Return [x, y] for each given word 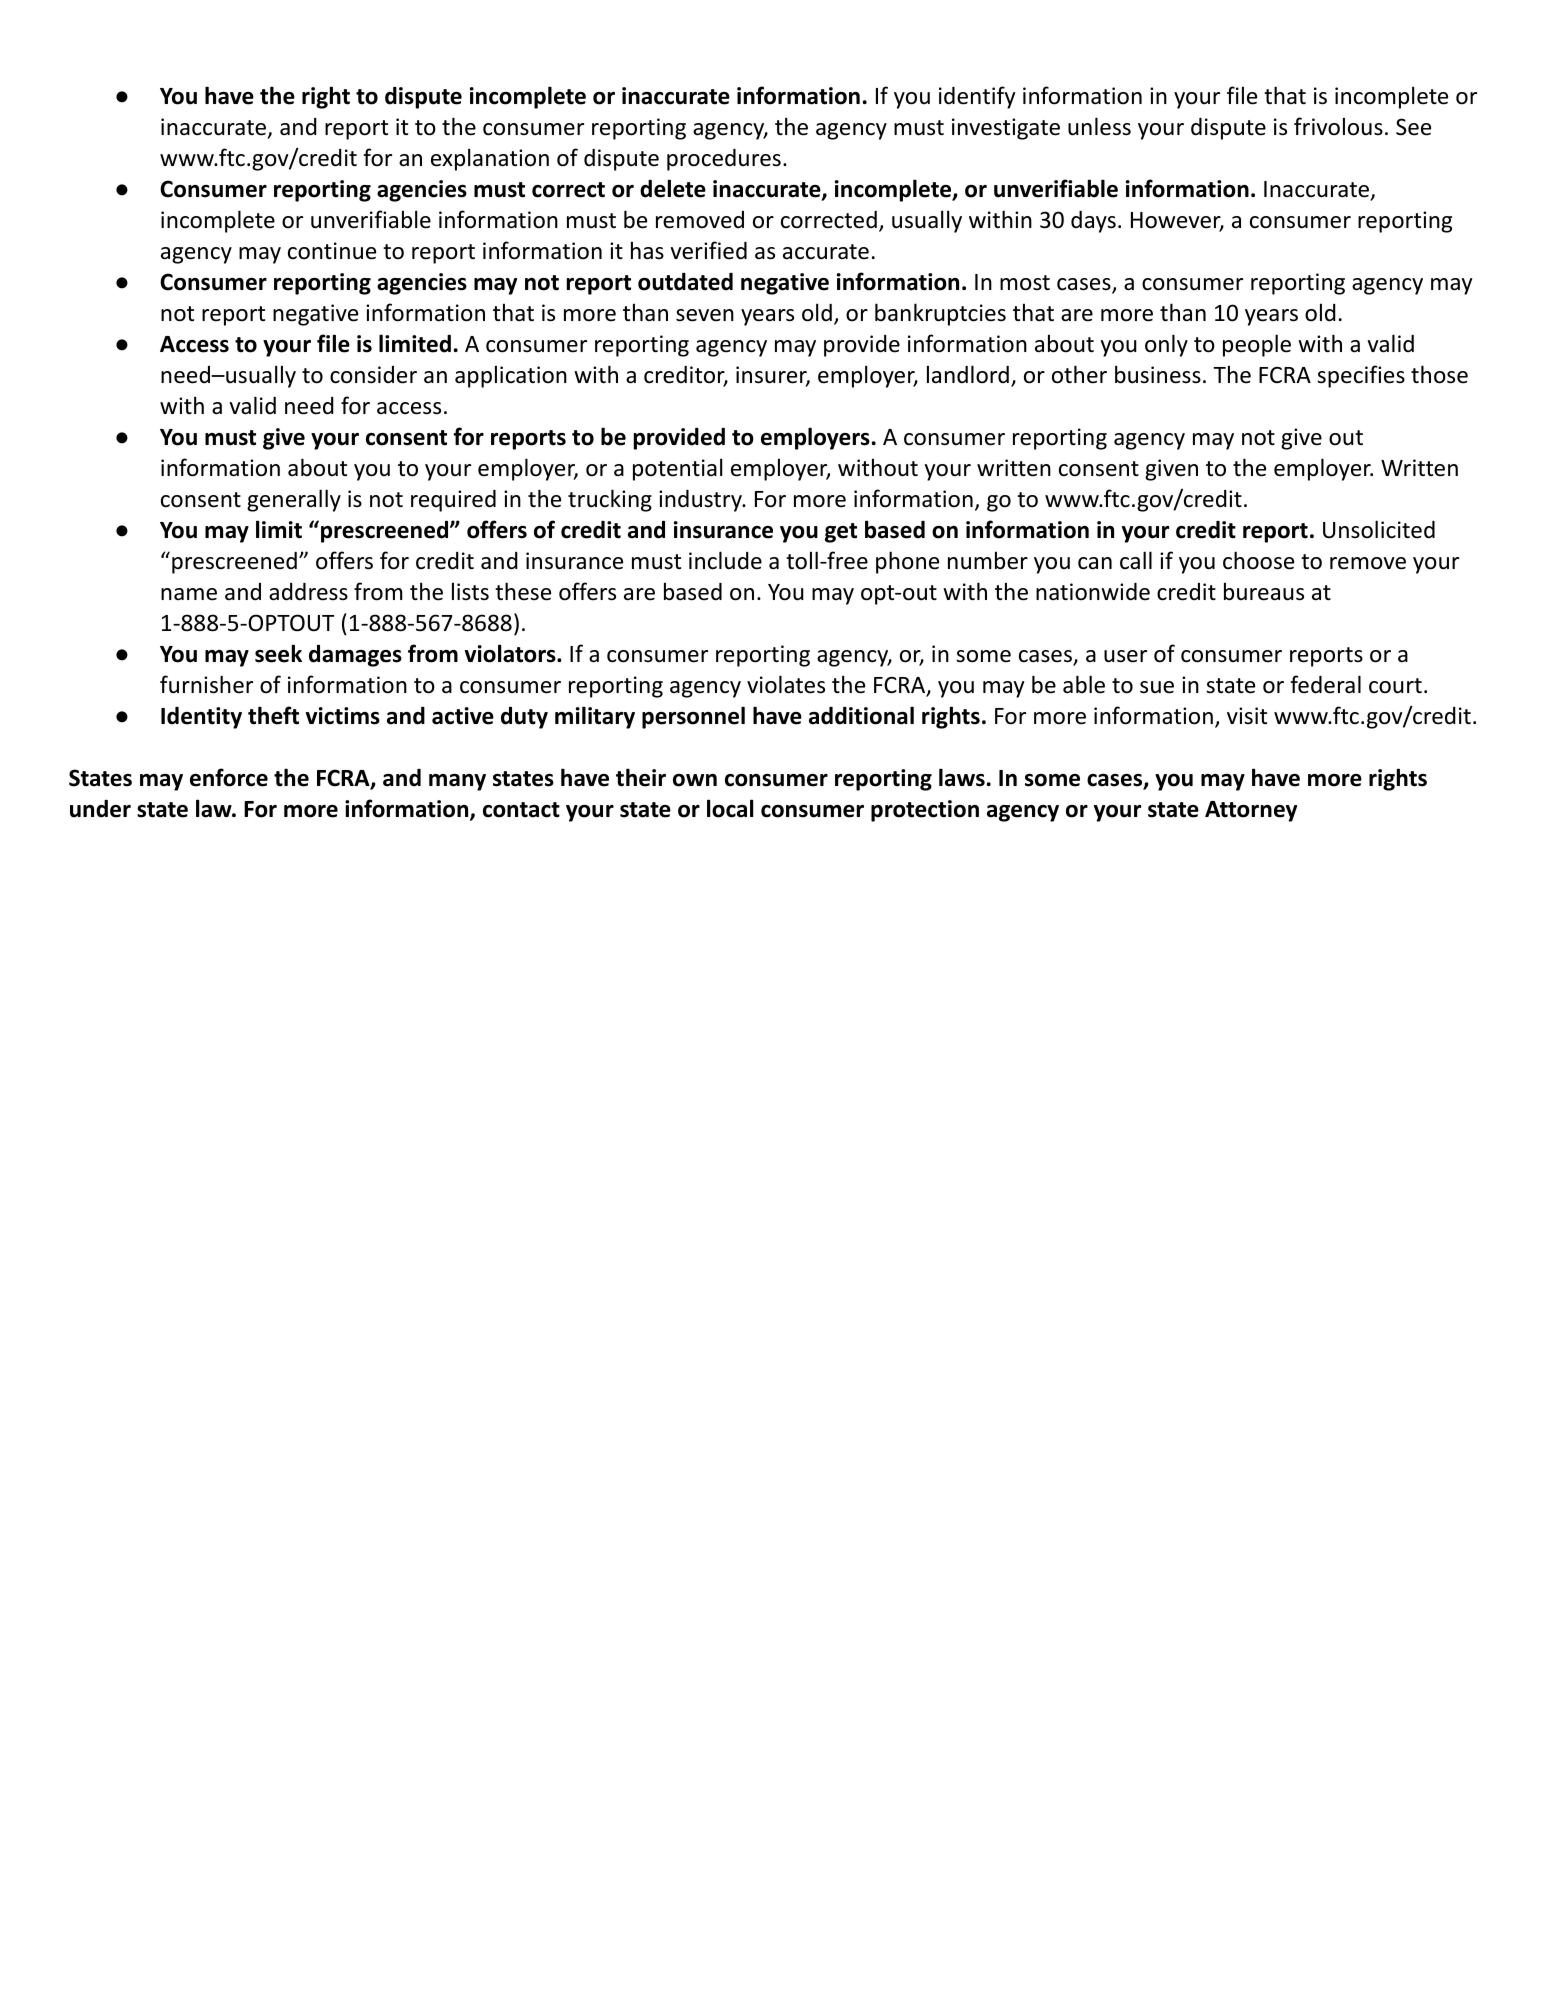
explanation [490, 159]
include [725, 560]
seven [705, 315]
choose [1258, 560]
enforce [229, 777]
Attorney [1251, 811]
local [730, 808]
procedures [724, 160]
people [1257, 345]
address [308, 592]
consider [373, 375]
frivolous [1338, 126]
